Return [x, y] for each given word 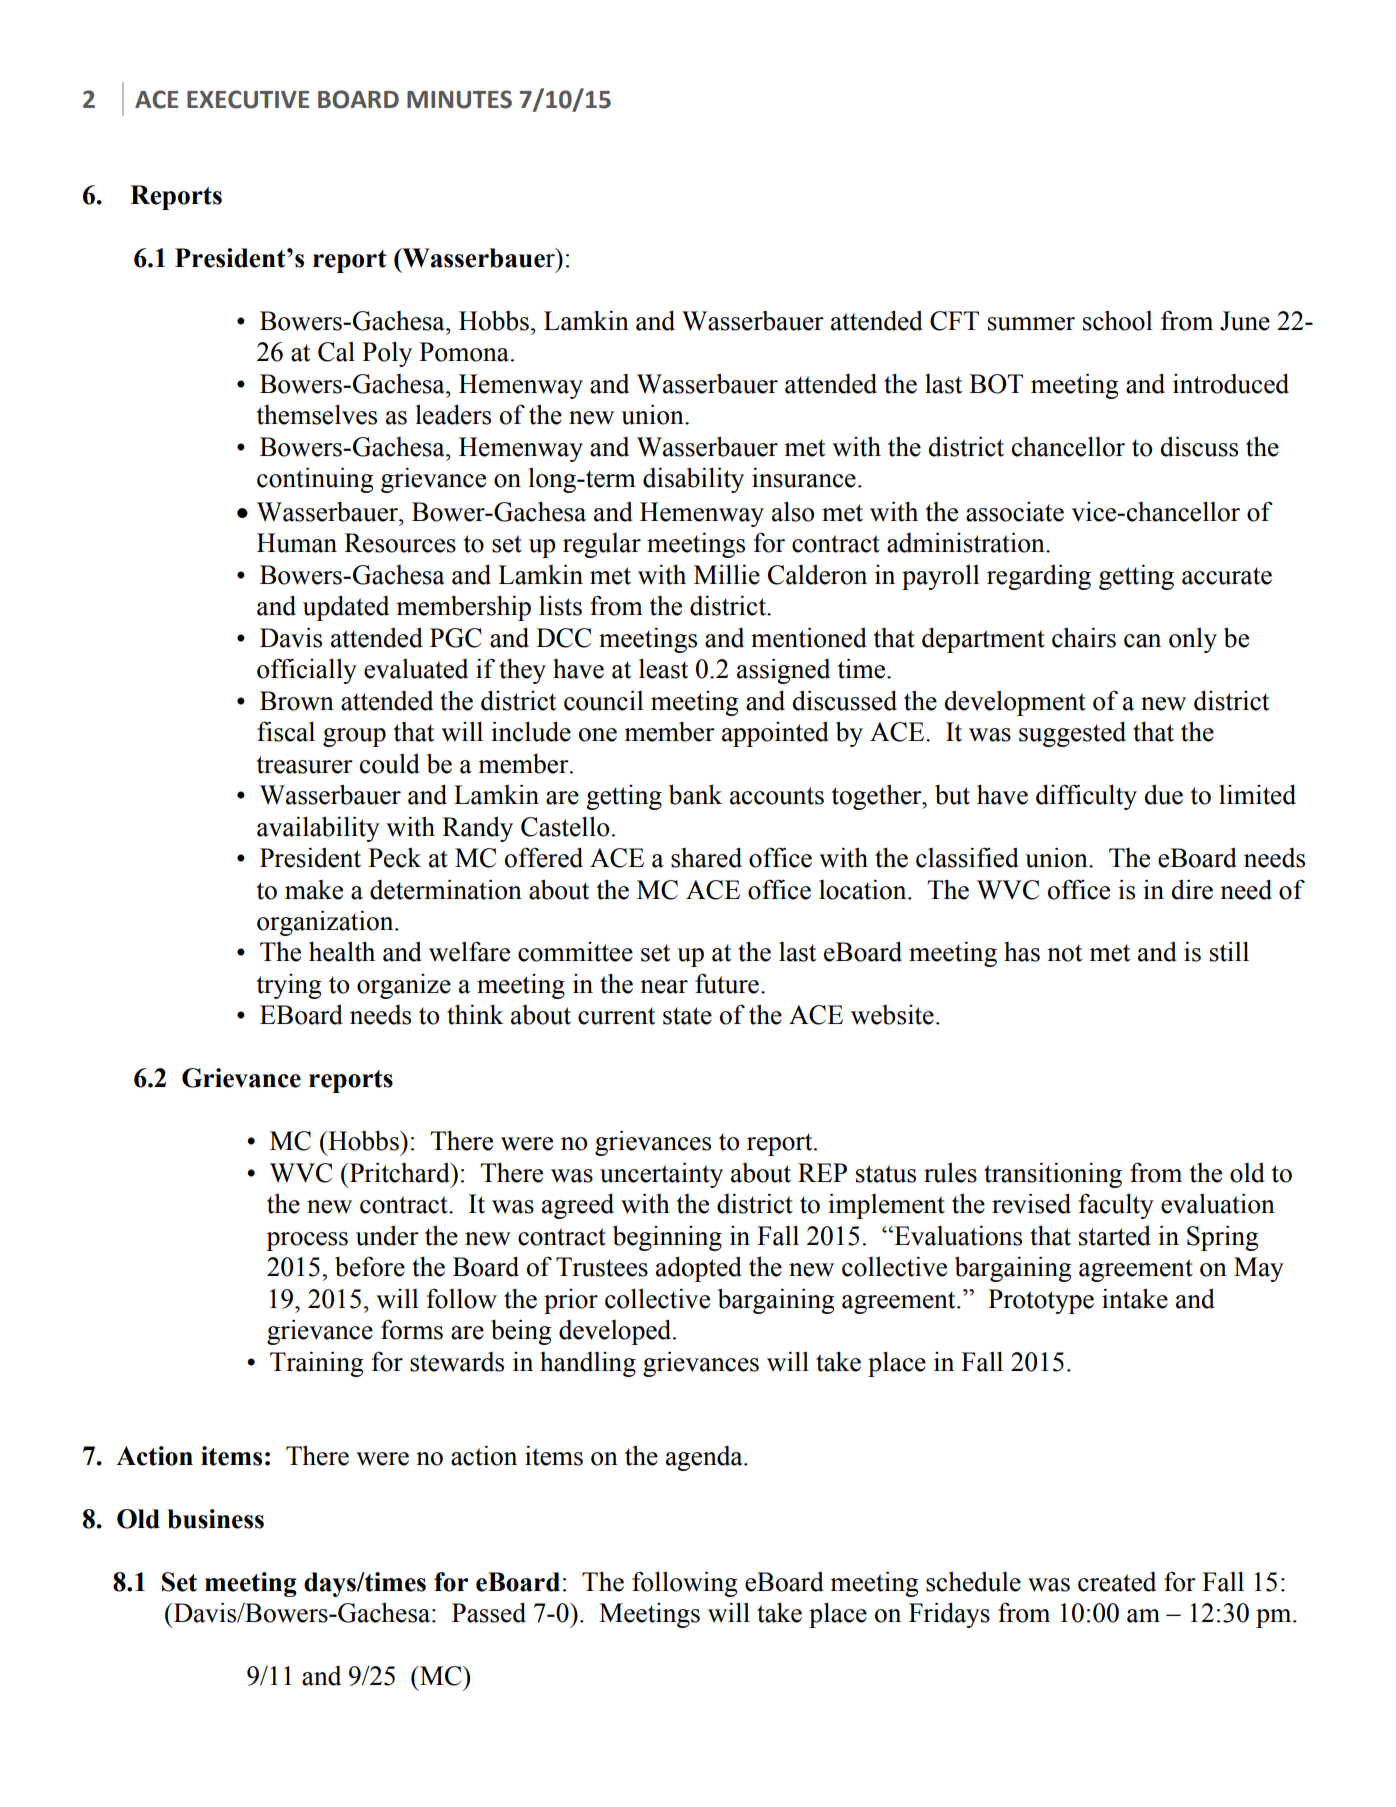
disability [693, 480]
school [1118, 320]
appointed [775, 734]
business [216, 1519]
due [1163, 795]
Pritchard [399, 1172]
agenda [705, 1458]
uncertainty [661, 1175]
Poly [387, 354]
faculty [1116, 1206]
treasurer [304, 765]
